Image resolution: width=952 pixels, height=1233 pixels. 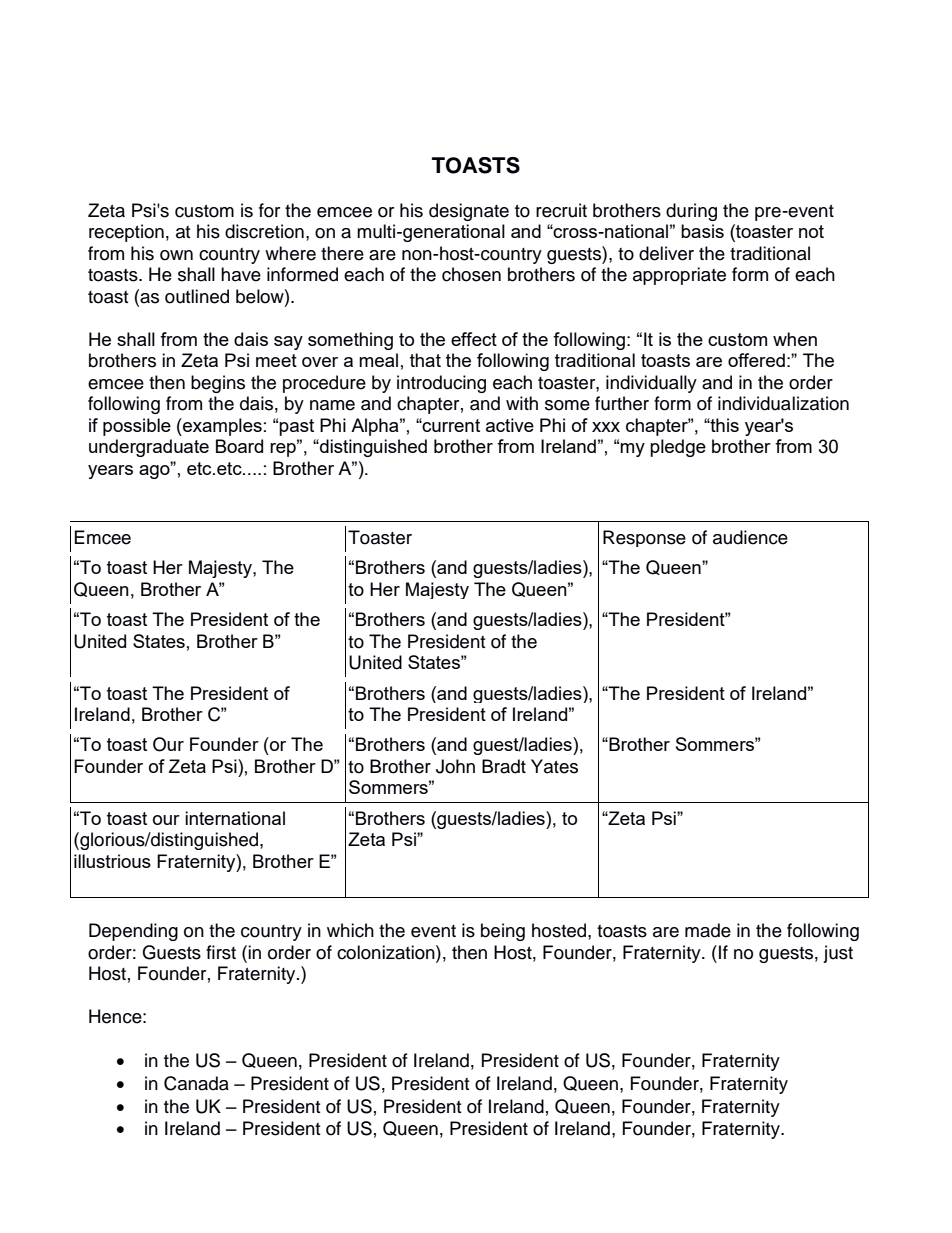 What do you see at coordinates (708, 930) in the page?
I see `made` at bounding box center [708, 930].
